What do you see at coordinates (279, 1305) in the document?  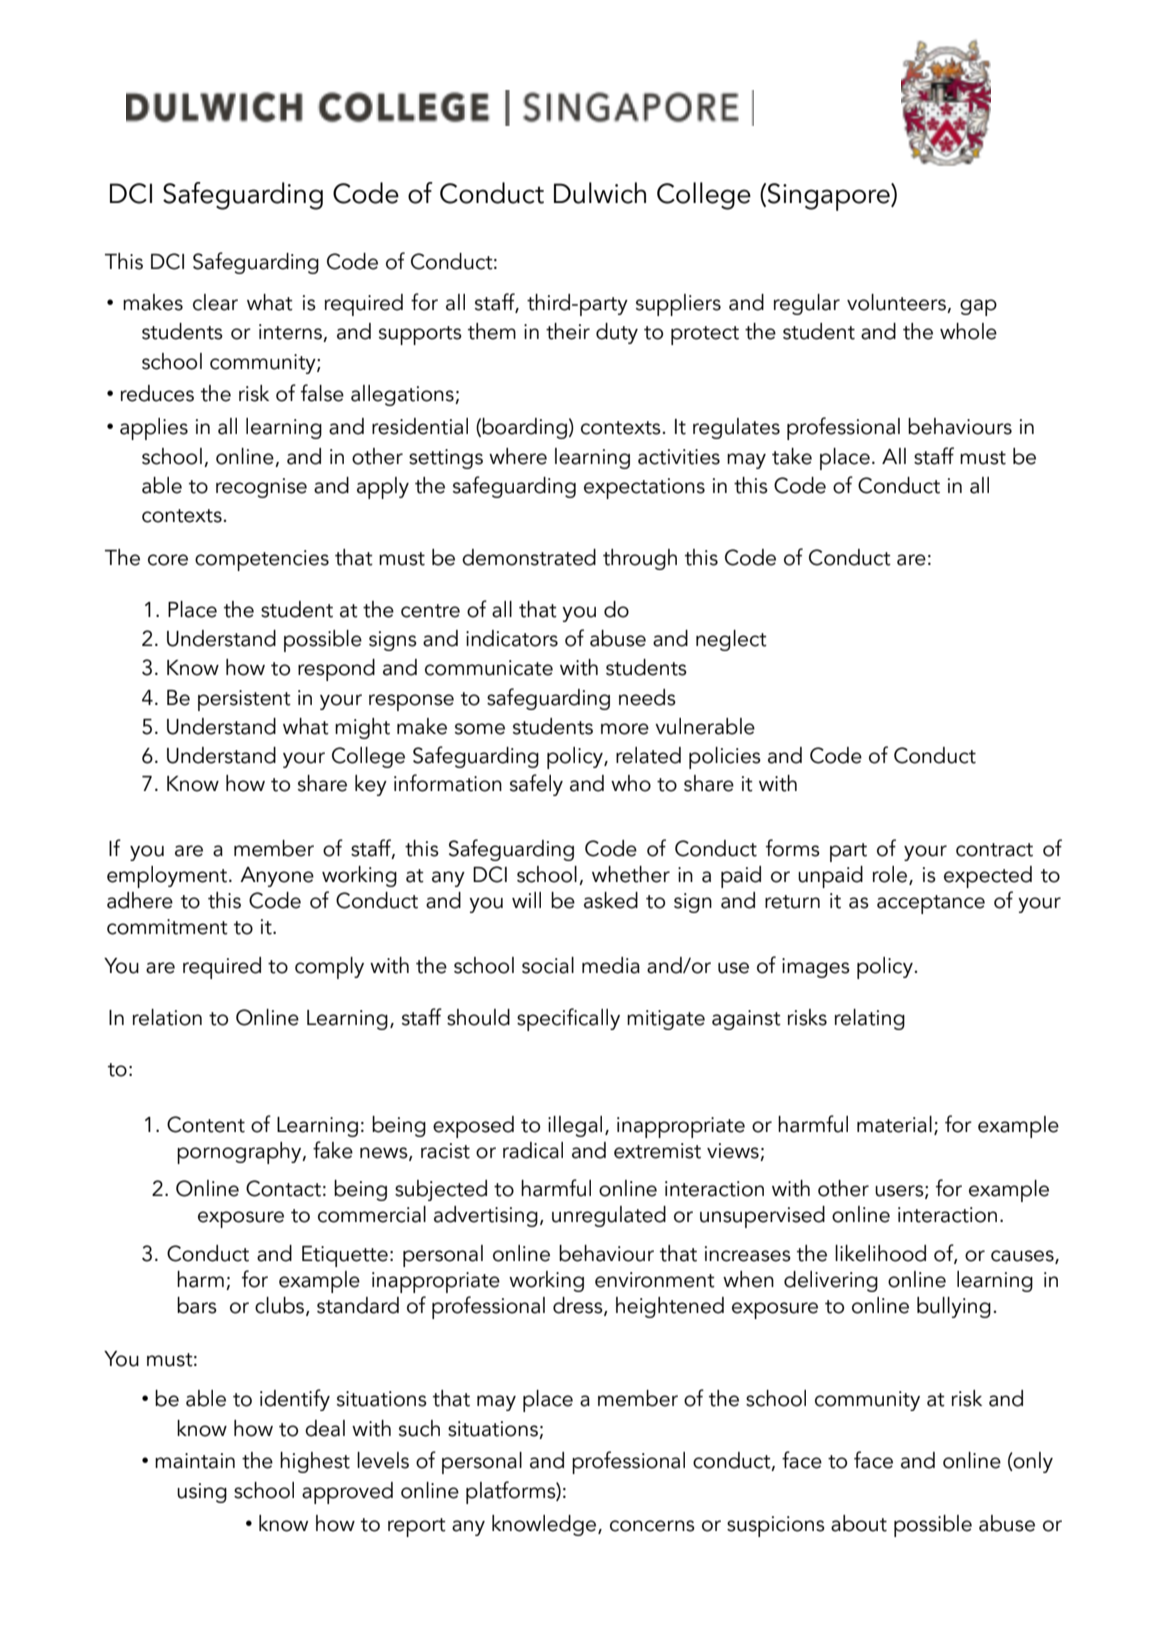 I see `clubs` at bounding box center [279, 1305].
